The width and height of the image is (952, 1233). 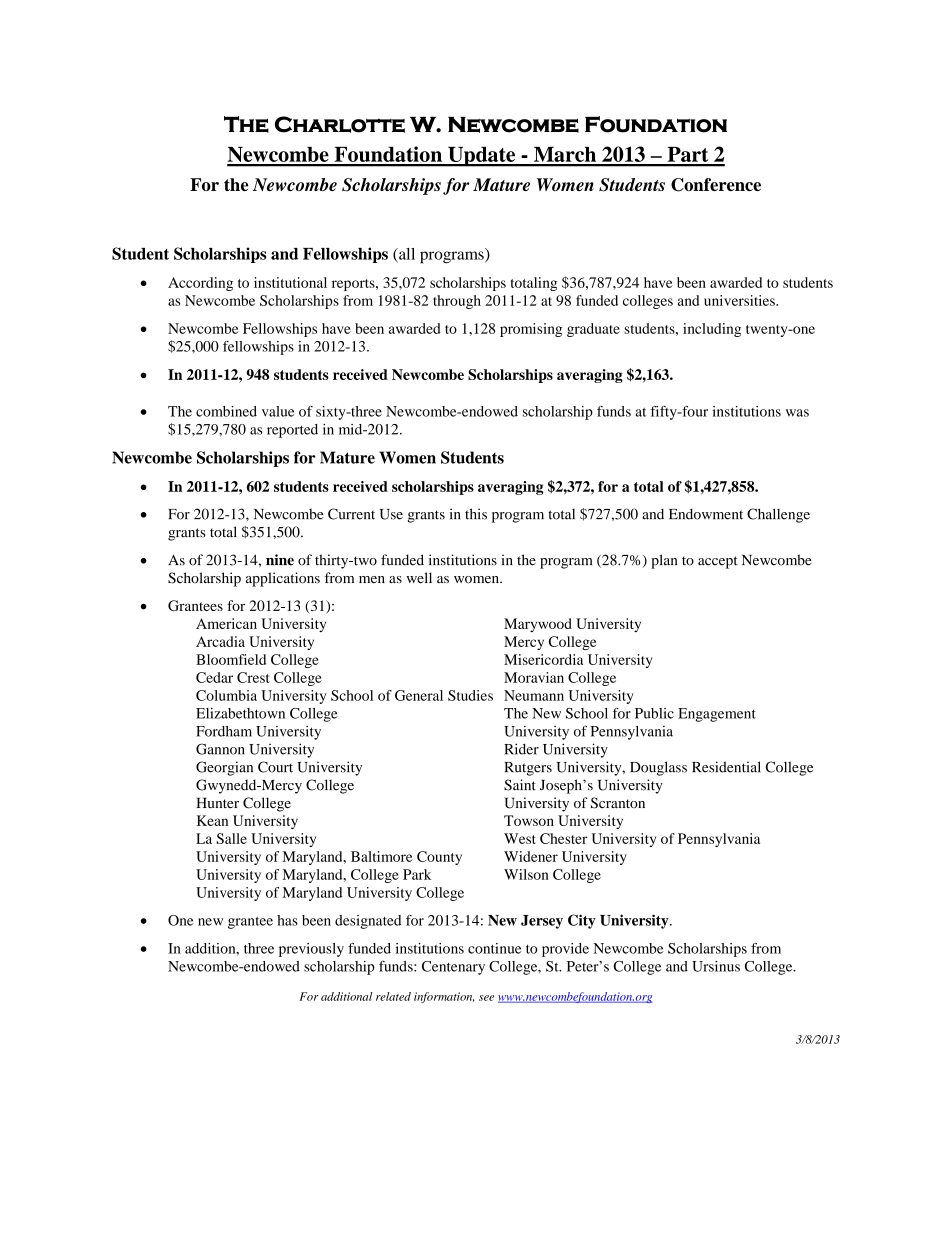 What do you see at coordinates (494, 948) in the image?
I see `continue` at bounding box center [494, 948].
